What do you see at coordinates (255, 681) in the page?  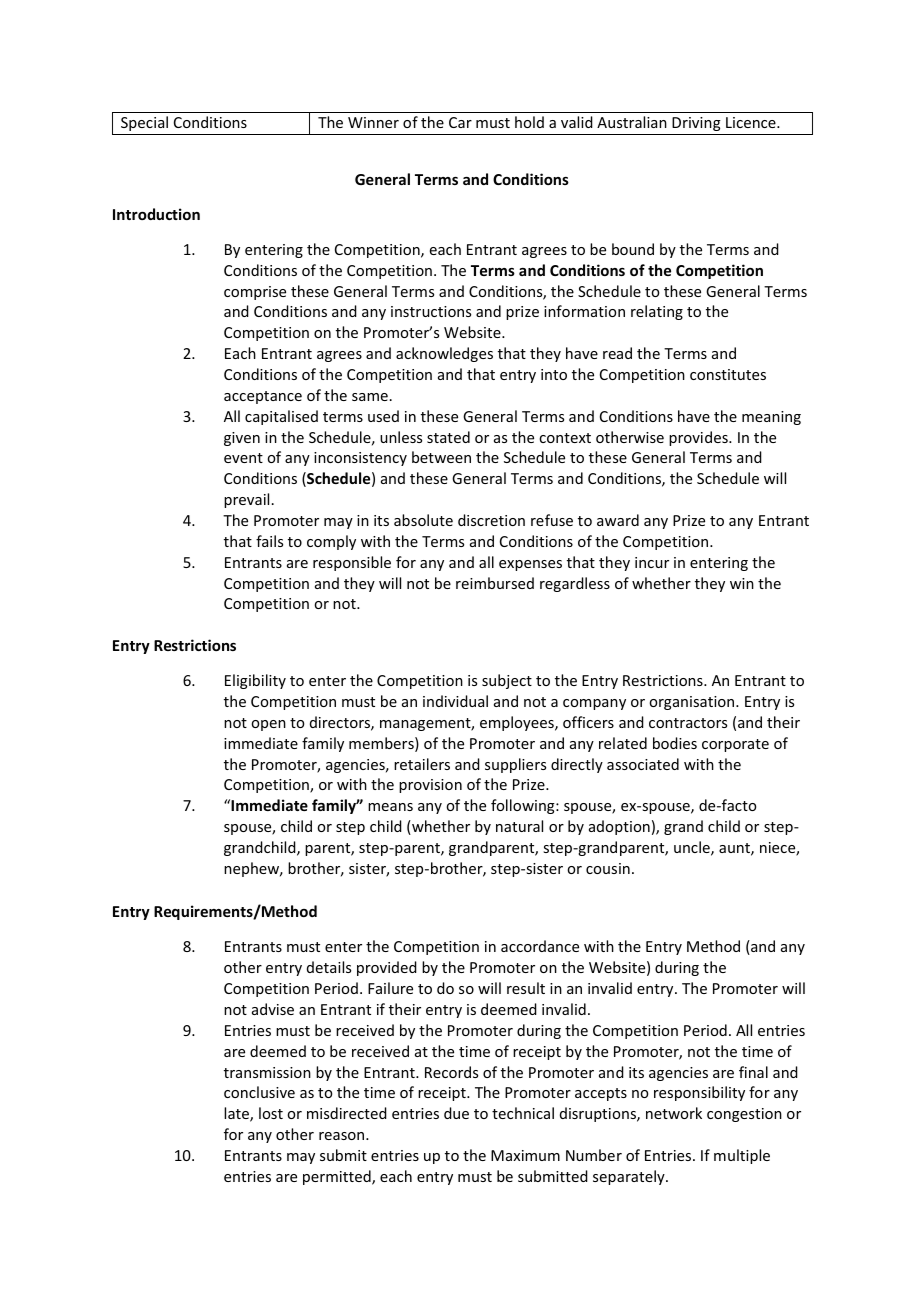 I see `Eligibility` at bounding box center [255, 681].
